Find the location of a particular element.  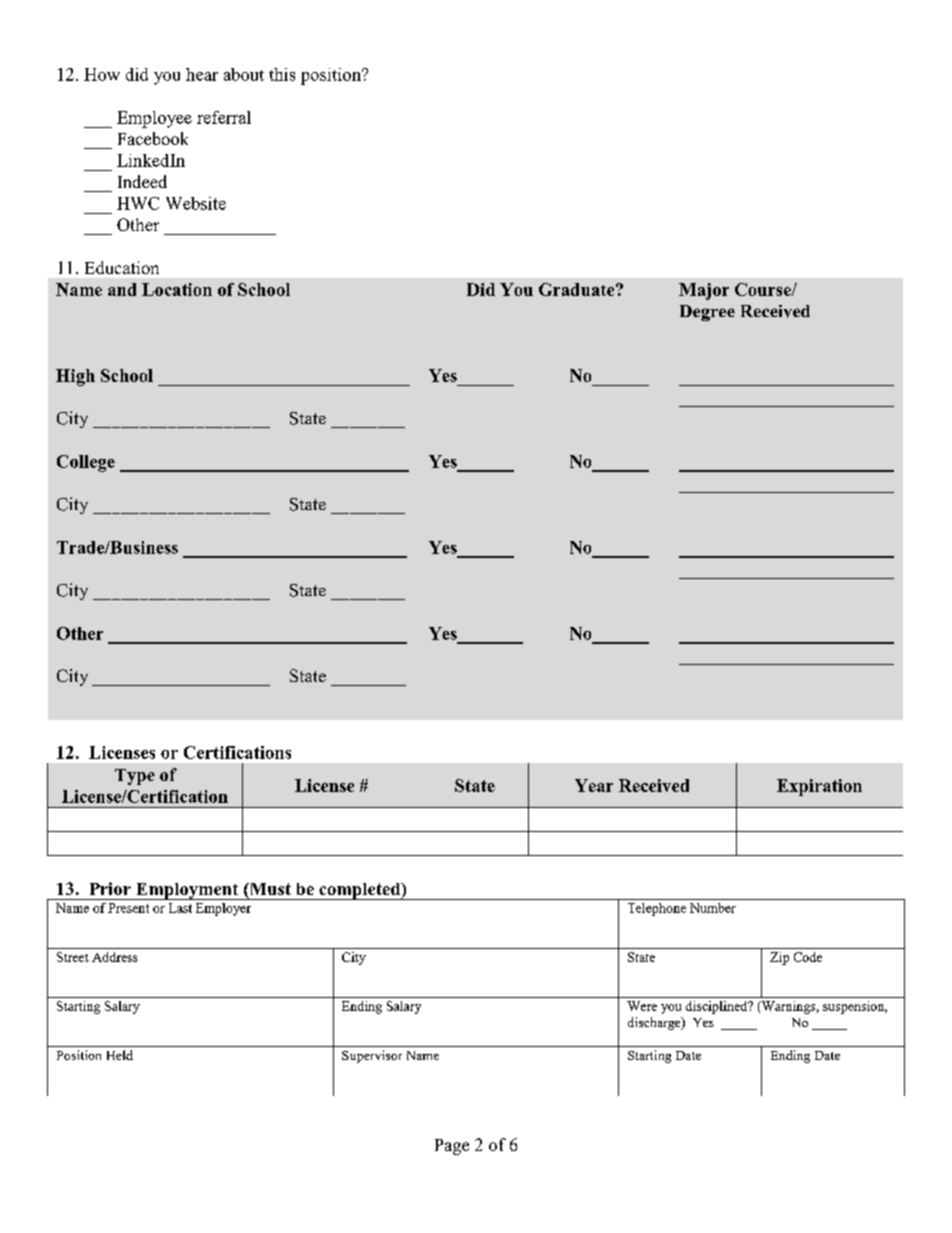

Number is located at coordinates (713, 908).
